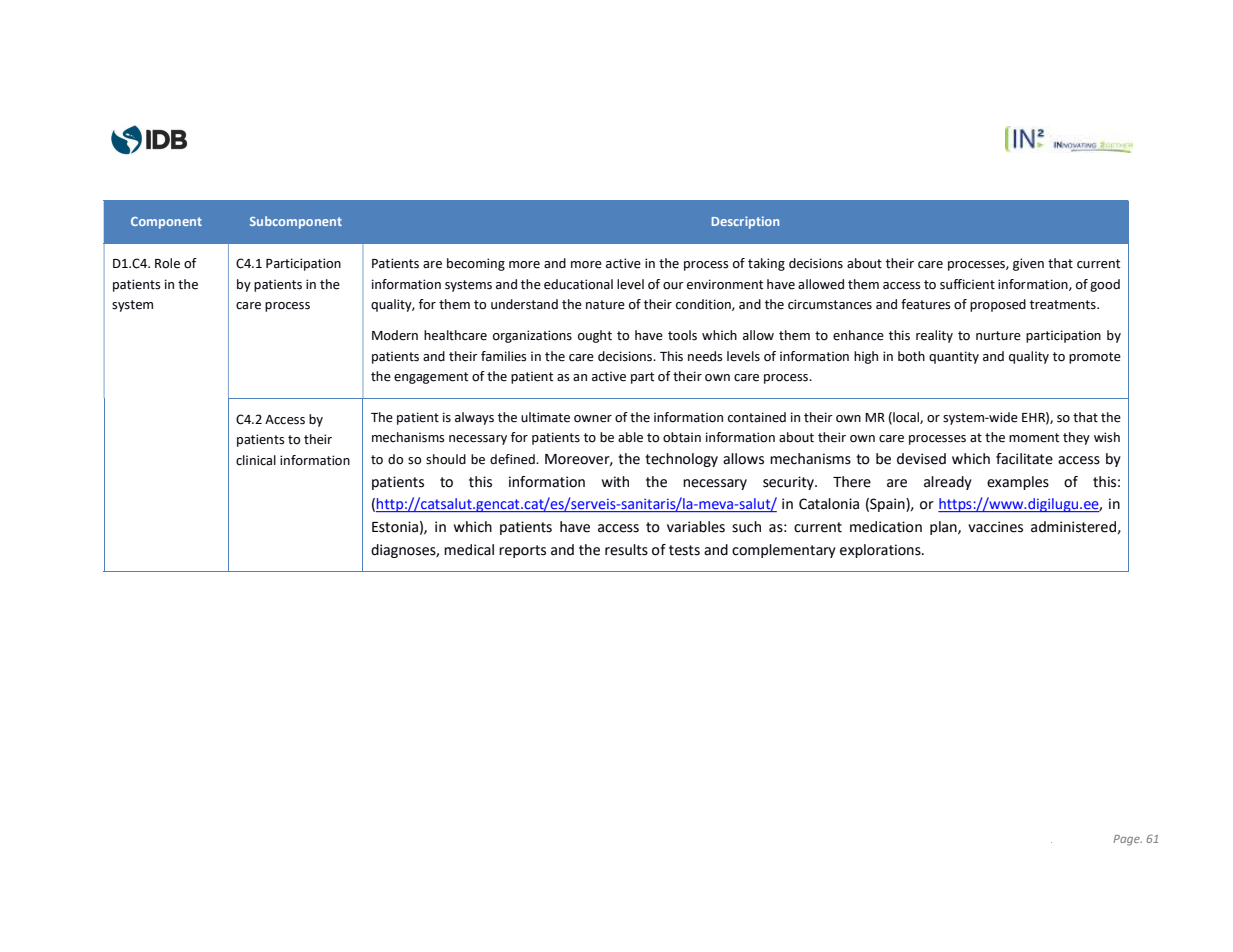 This image has width=1233, height=952. I want to click on explorations, so click(881, 551).
